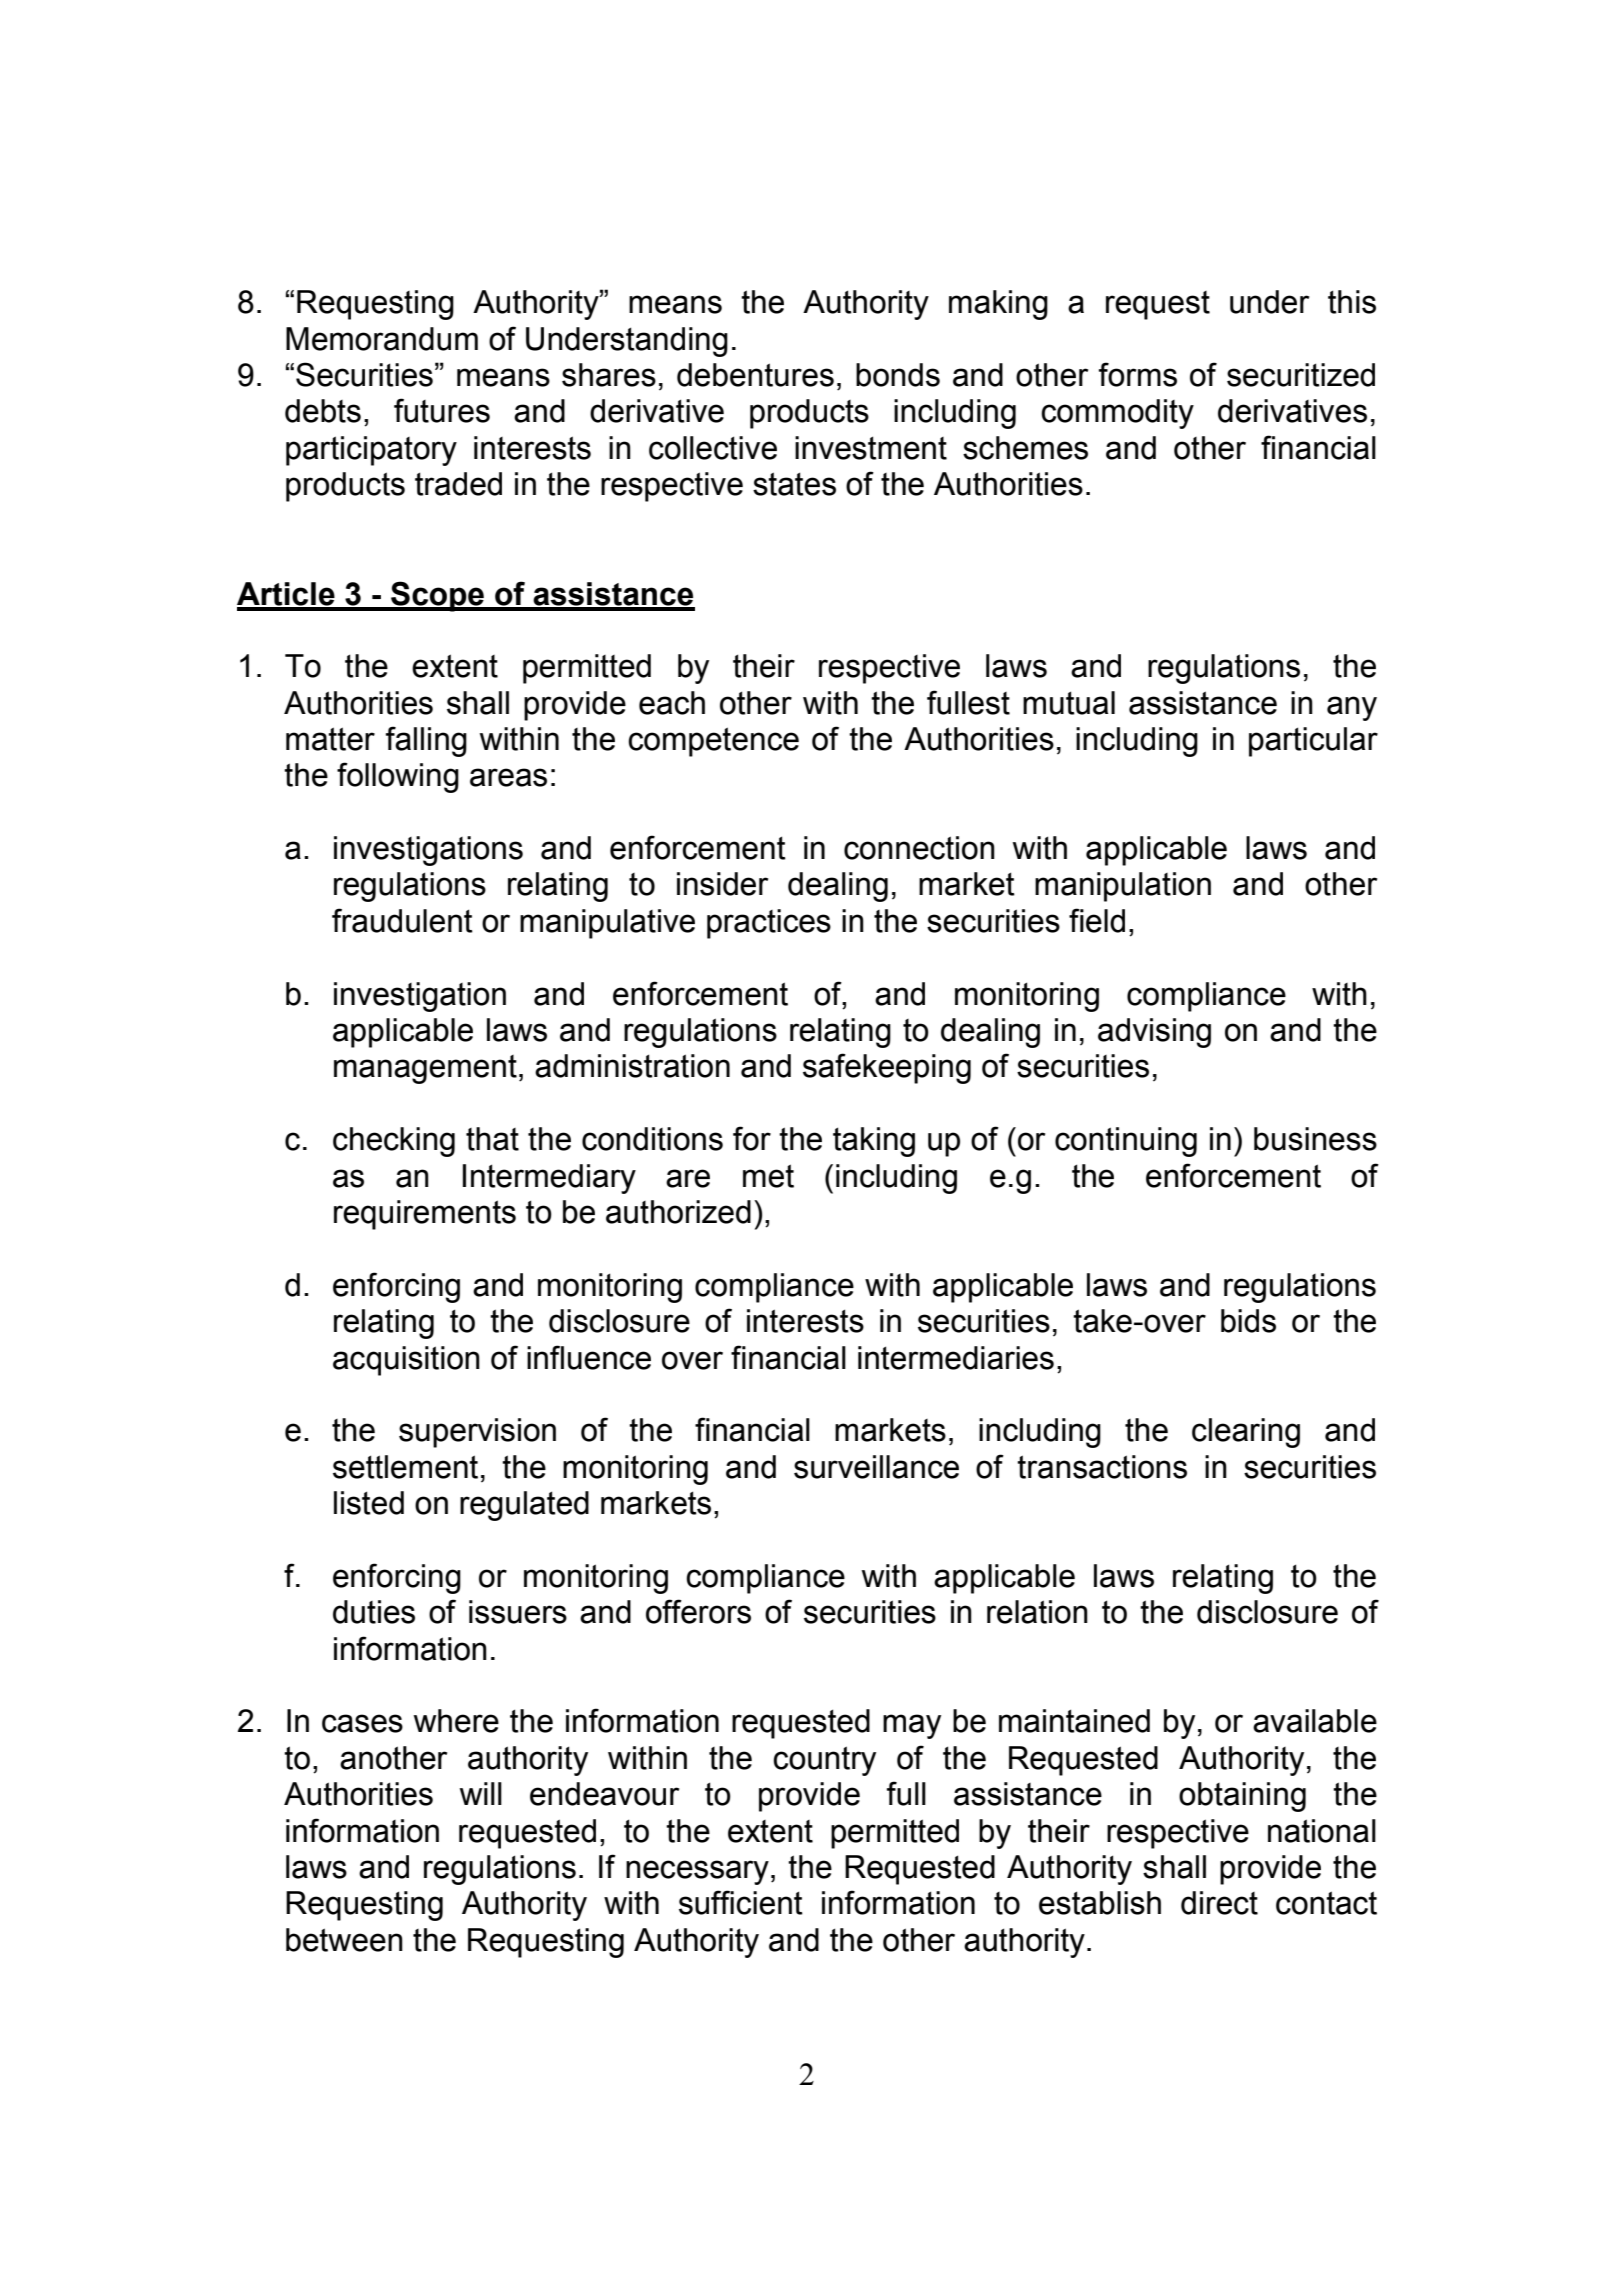 The image size is (1614, 2283). I want to click on that, so click(492, 1139).
